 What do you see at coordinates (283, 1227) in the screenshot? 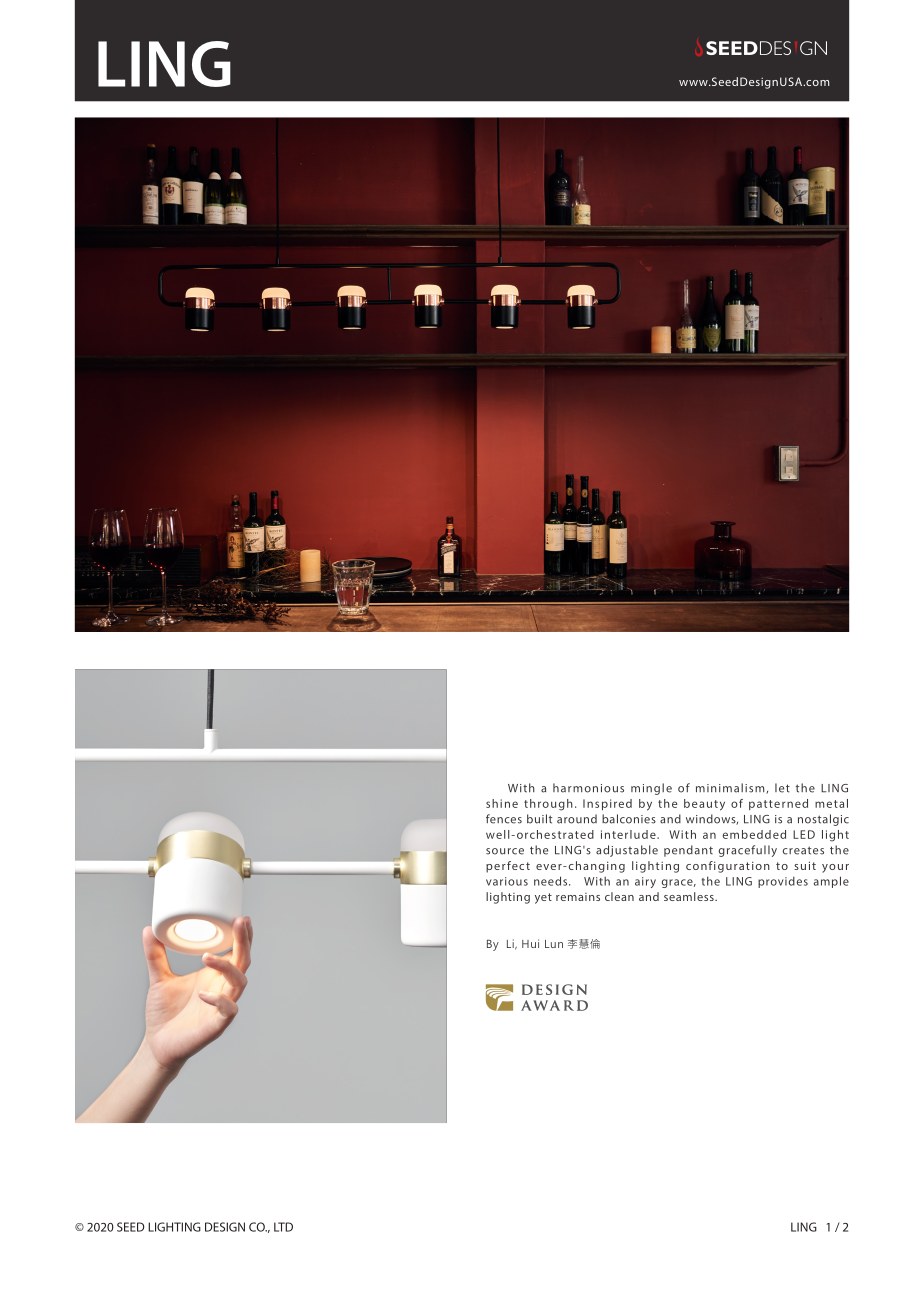
I see `LTD` at bounding box center [283, 1227].
